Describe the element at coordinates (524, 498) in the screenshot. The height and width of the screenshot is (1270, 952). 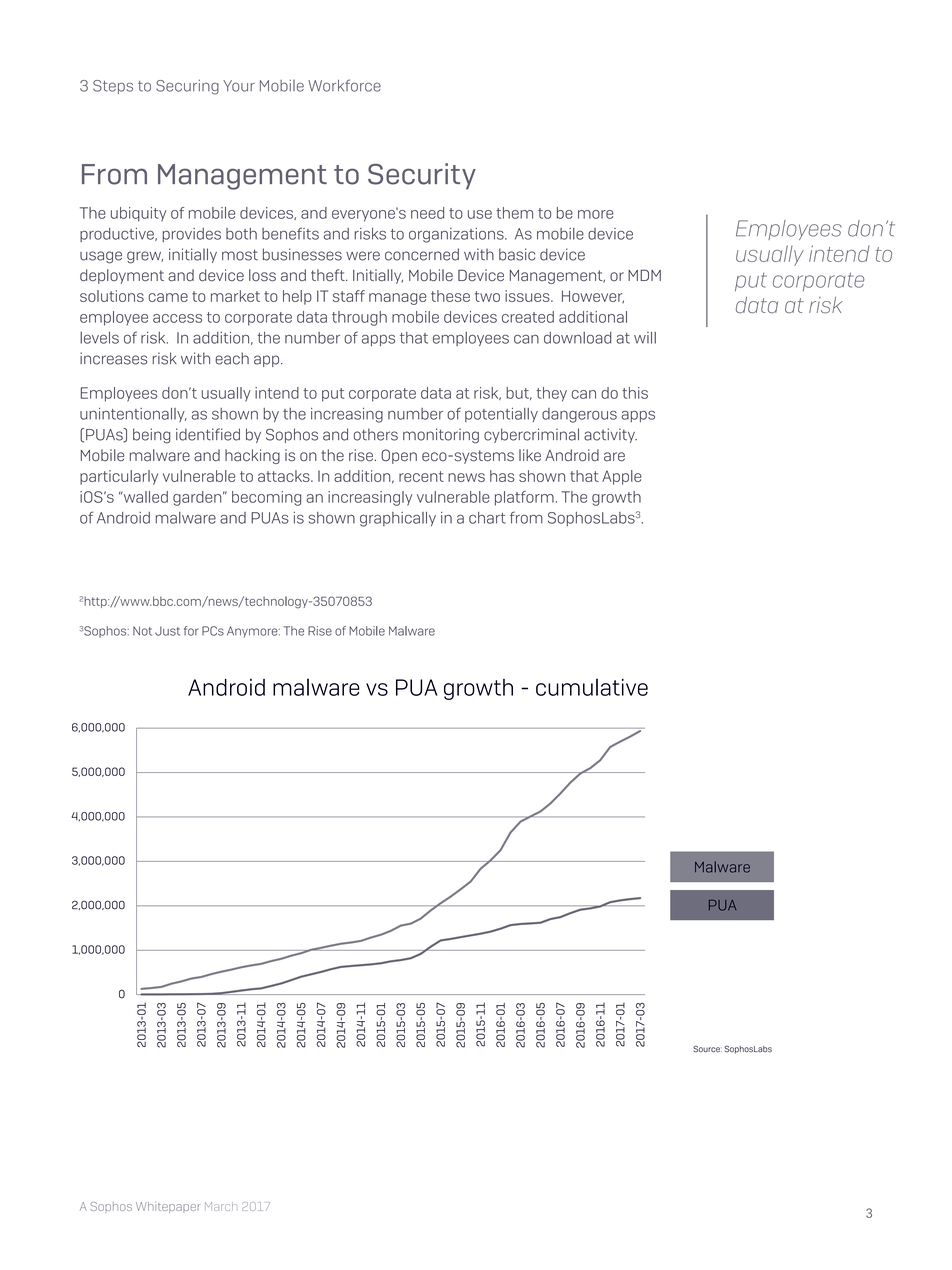
I see `platform` at that location.
